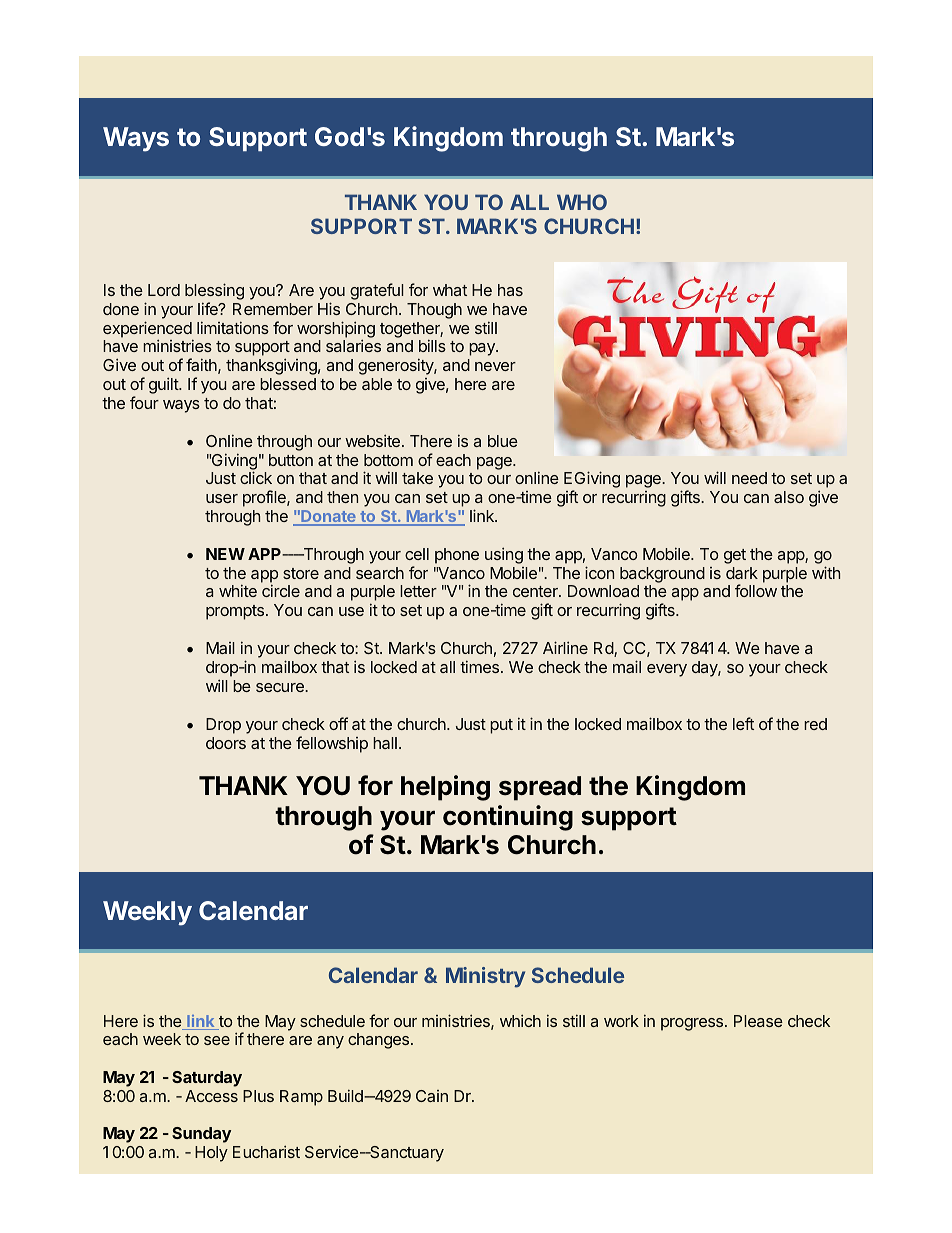  What do you see at coordinates (582, 202) in the document?
I see `WHO` at bounding box center [582, 202].
